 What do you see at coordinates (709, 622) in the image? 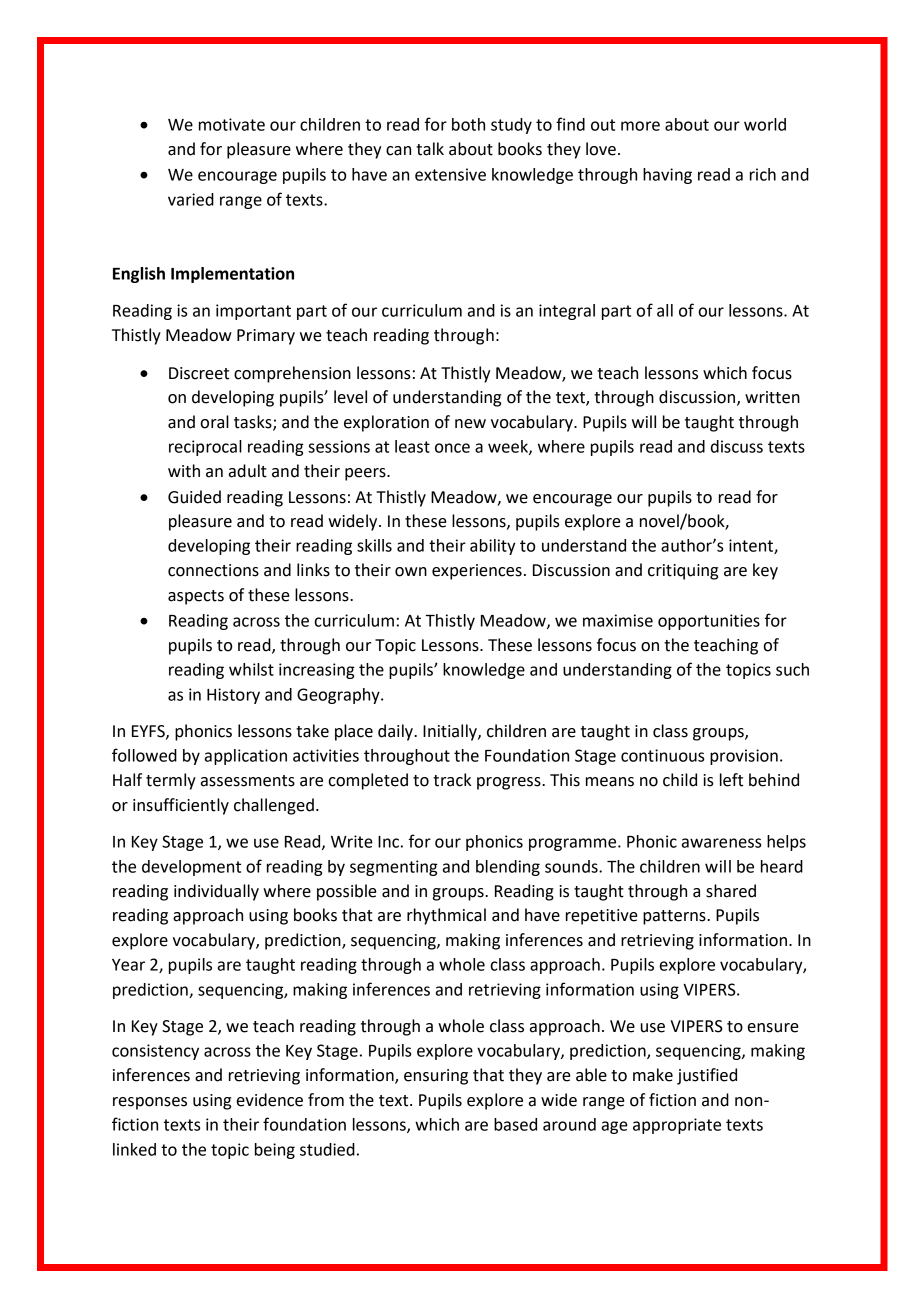
I see `opportunities` at bounding box center [709, 622].
